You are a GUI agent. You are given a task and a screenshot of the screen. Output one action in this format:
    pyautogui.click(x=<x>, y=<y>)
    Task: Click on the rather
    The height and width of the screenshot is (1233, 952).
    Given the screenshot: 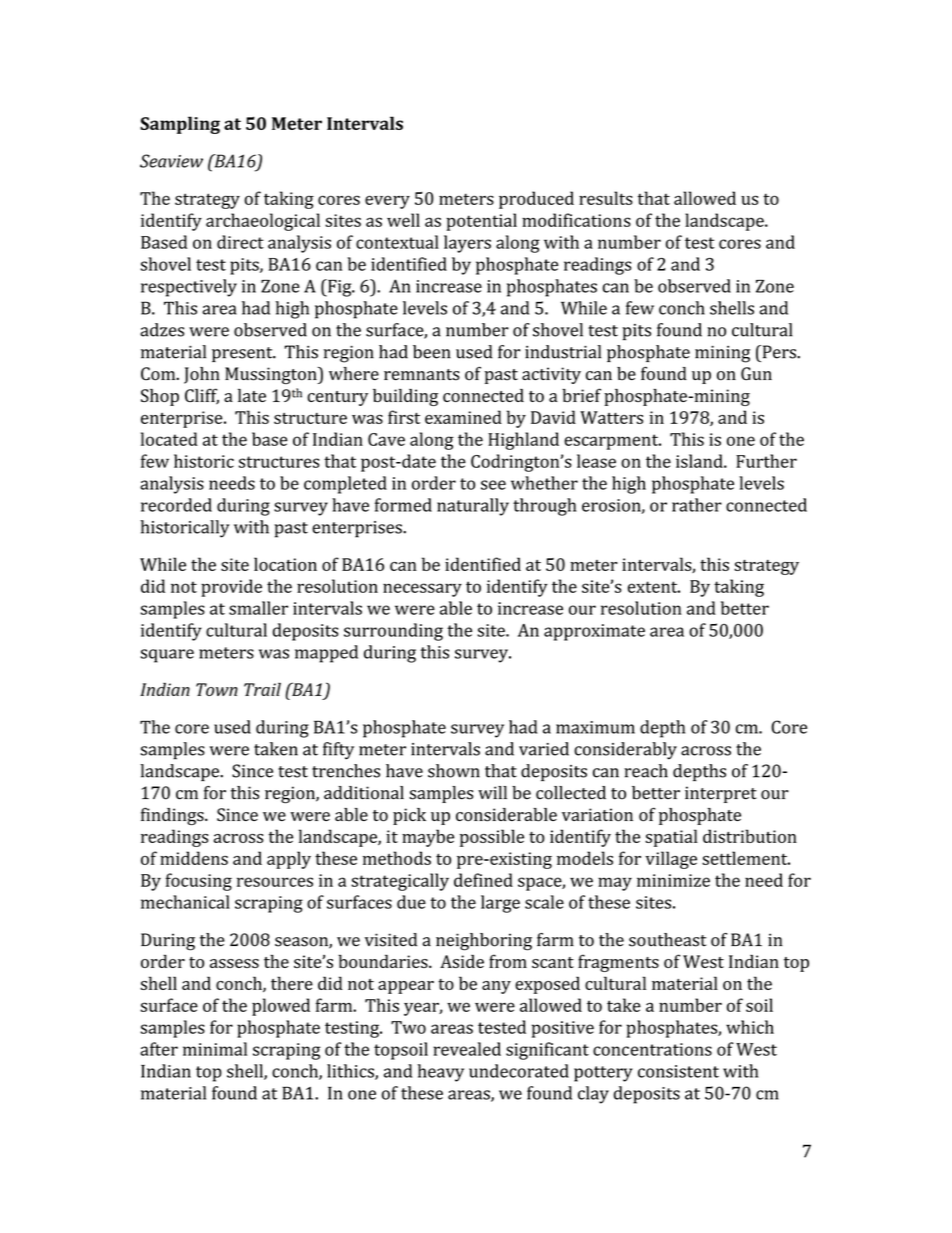 What is the action you would take?
    pyautogui.click(x=697, y=505)
